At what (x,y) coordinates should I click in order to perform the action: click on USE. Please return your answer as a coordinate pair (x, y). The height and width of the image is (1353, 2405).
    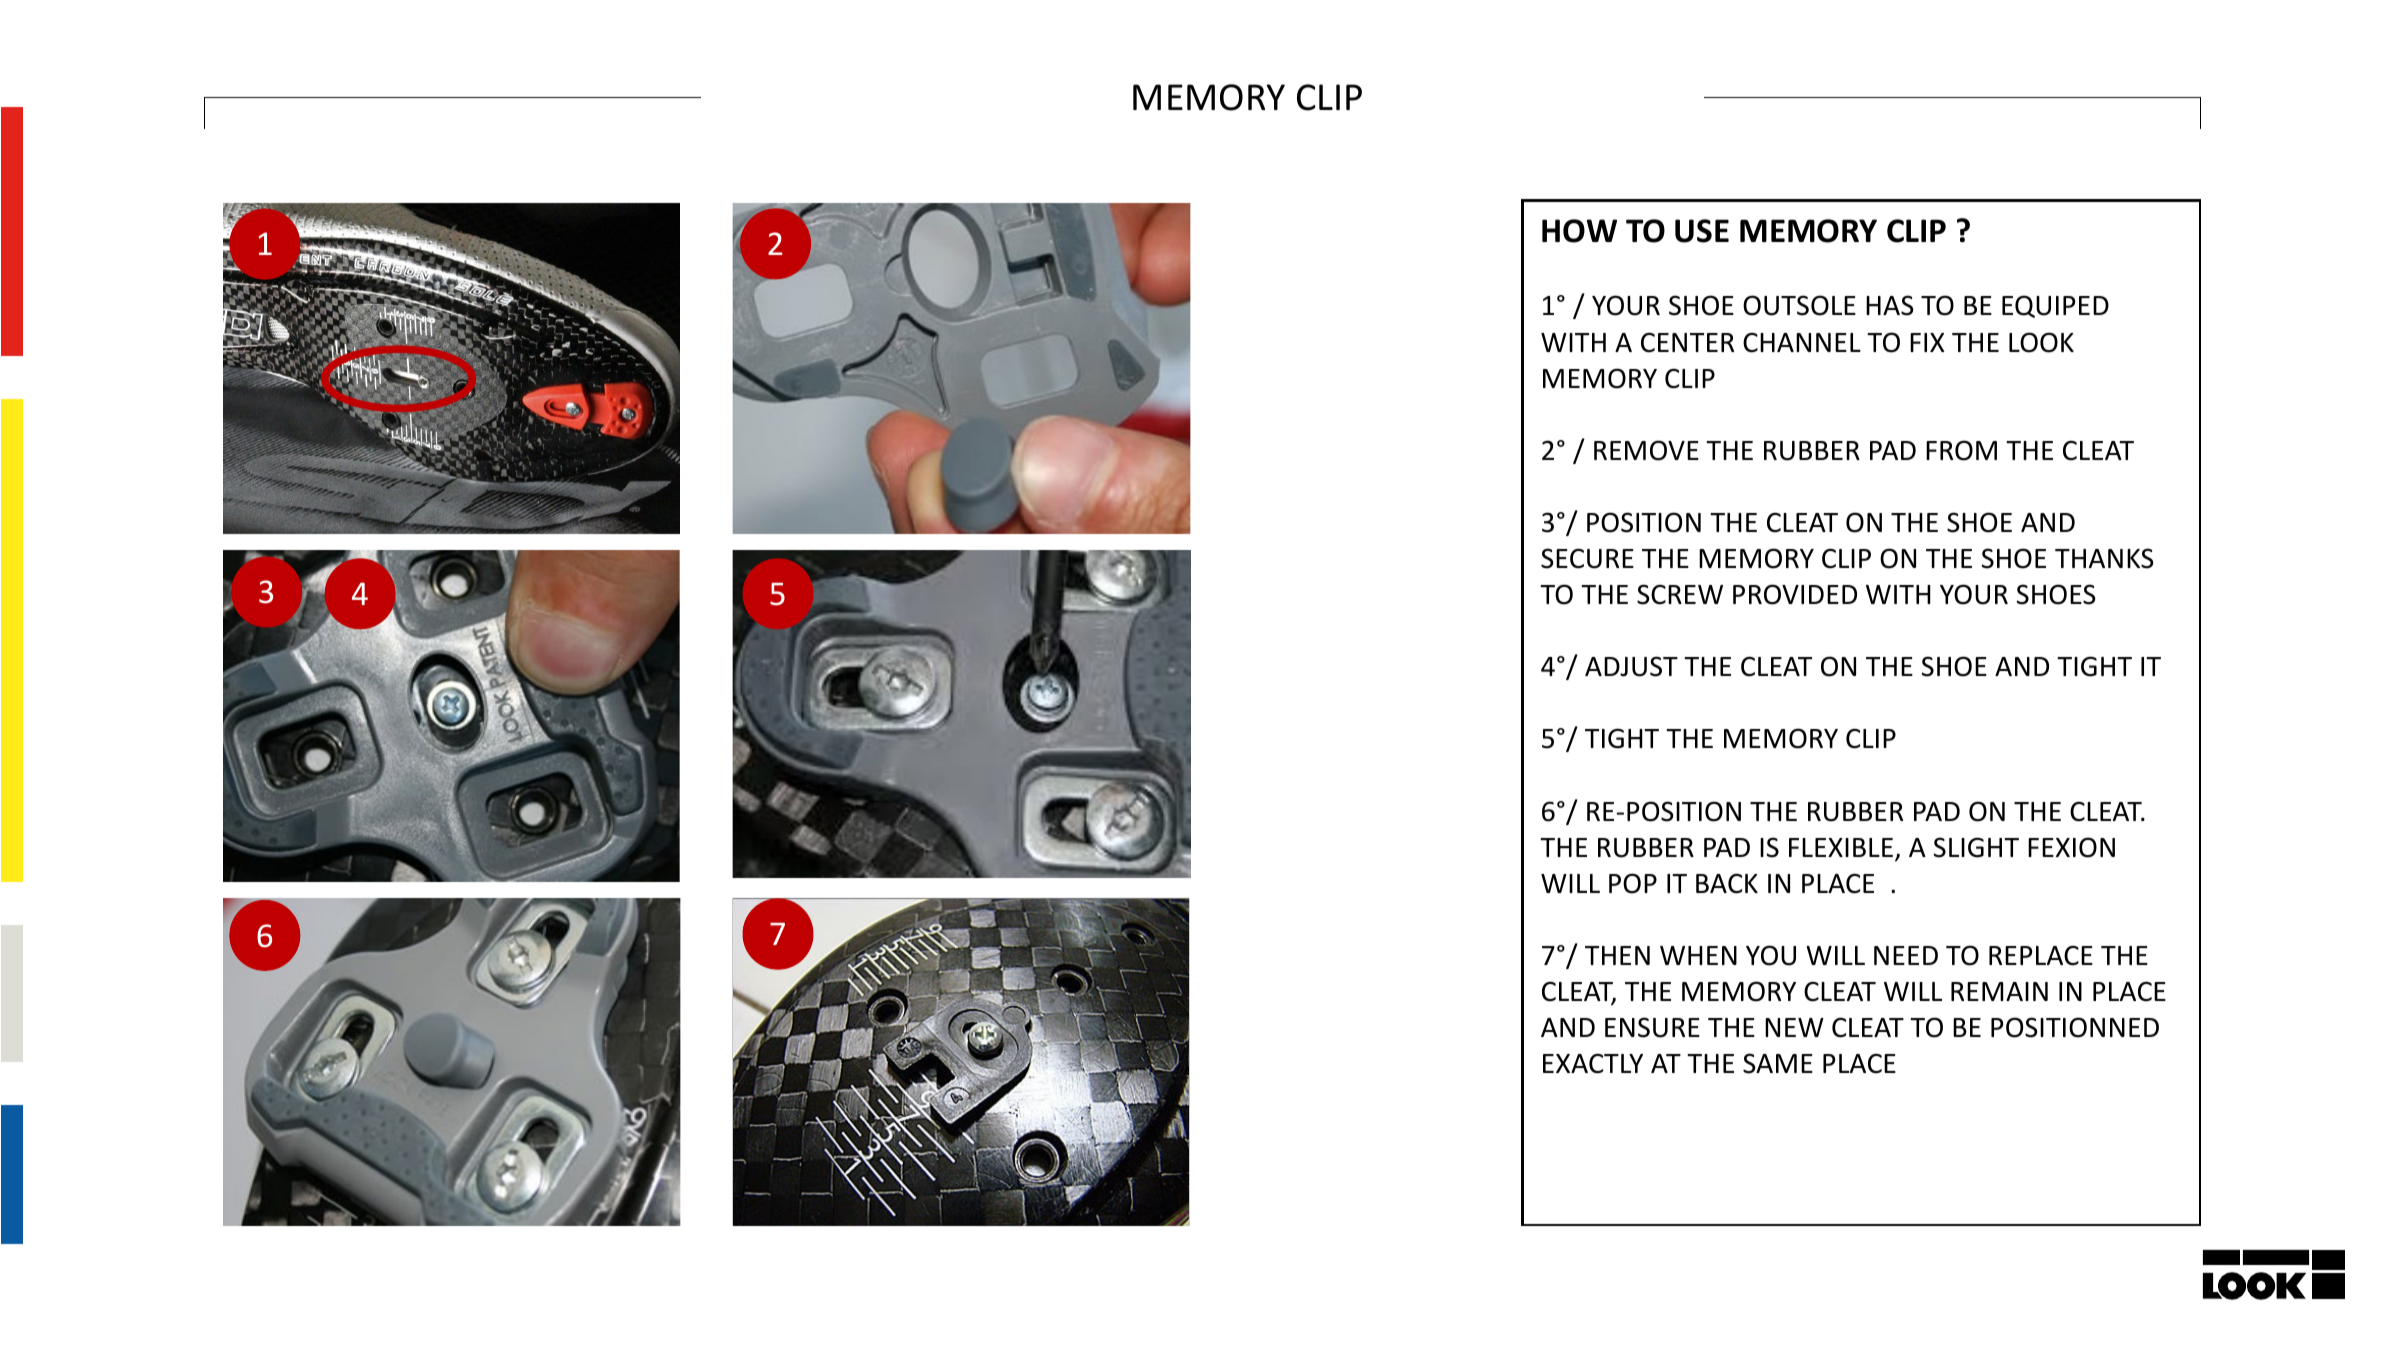
    Looking at the image, I should click on (1702, 231).
